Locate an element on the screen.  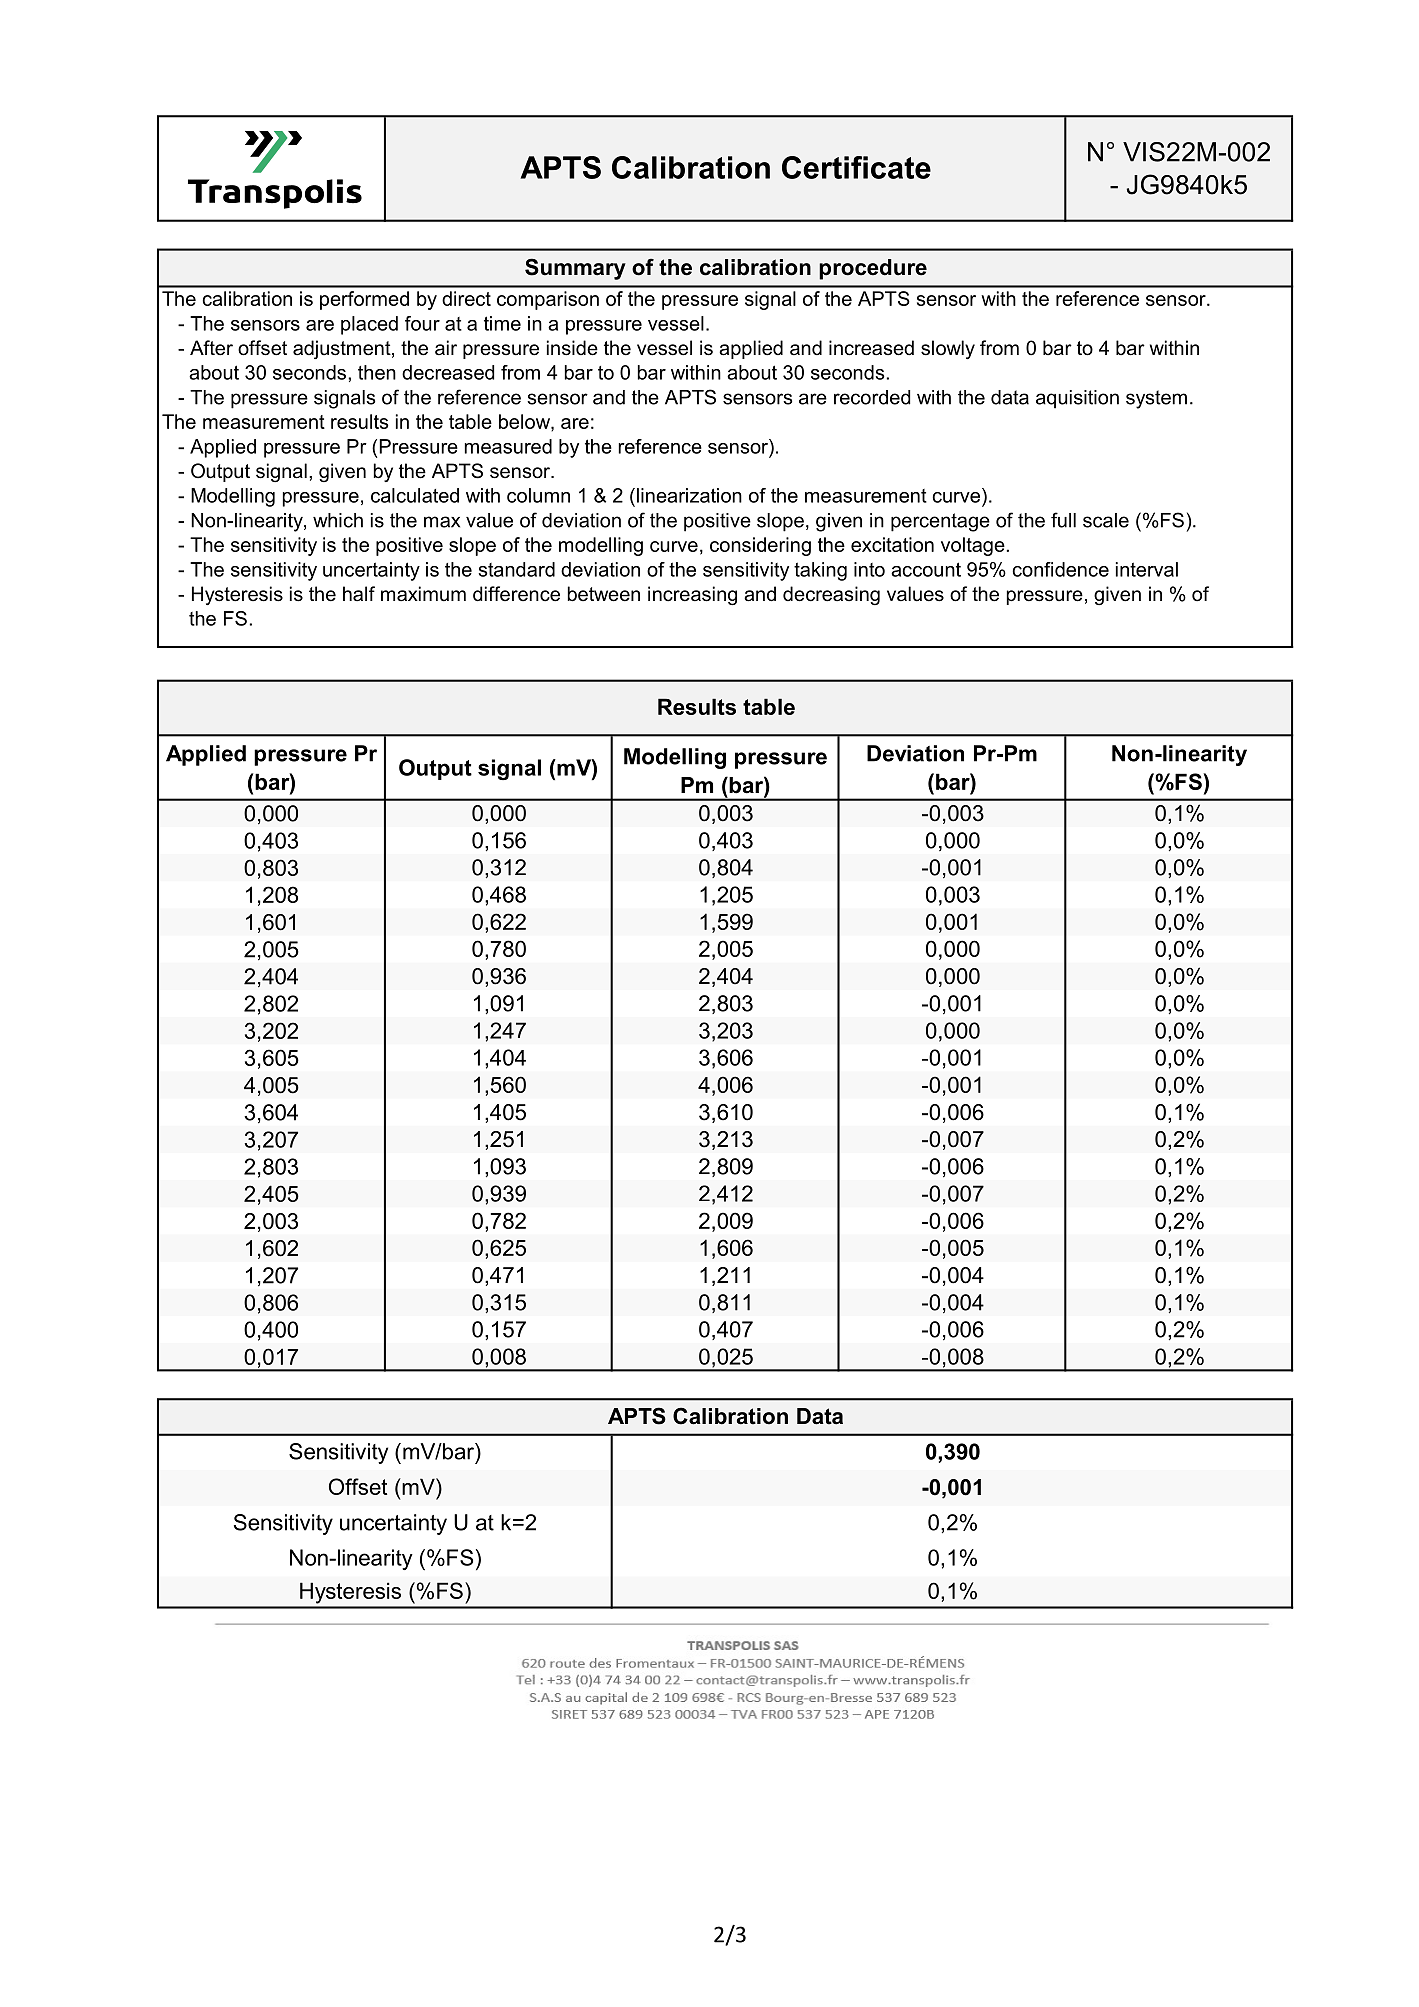
Certificate is located at coordinates (856, 167).
